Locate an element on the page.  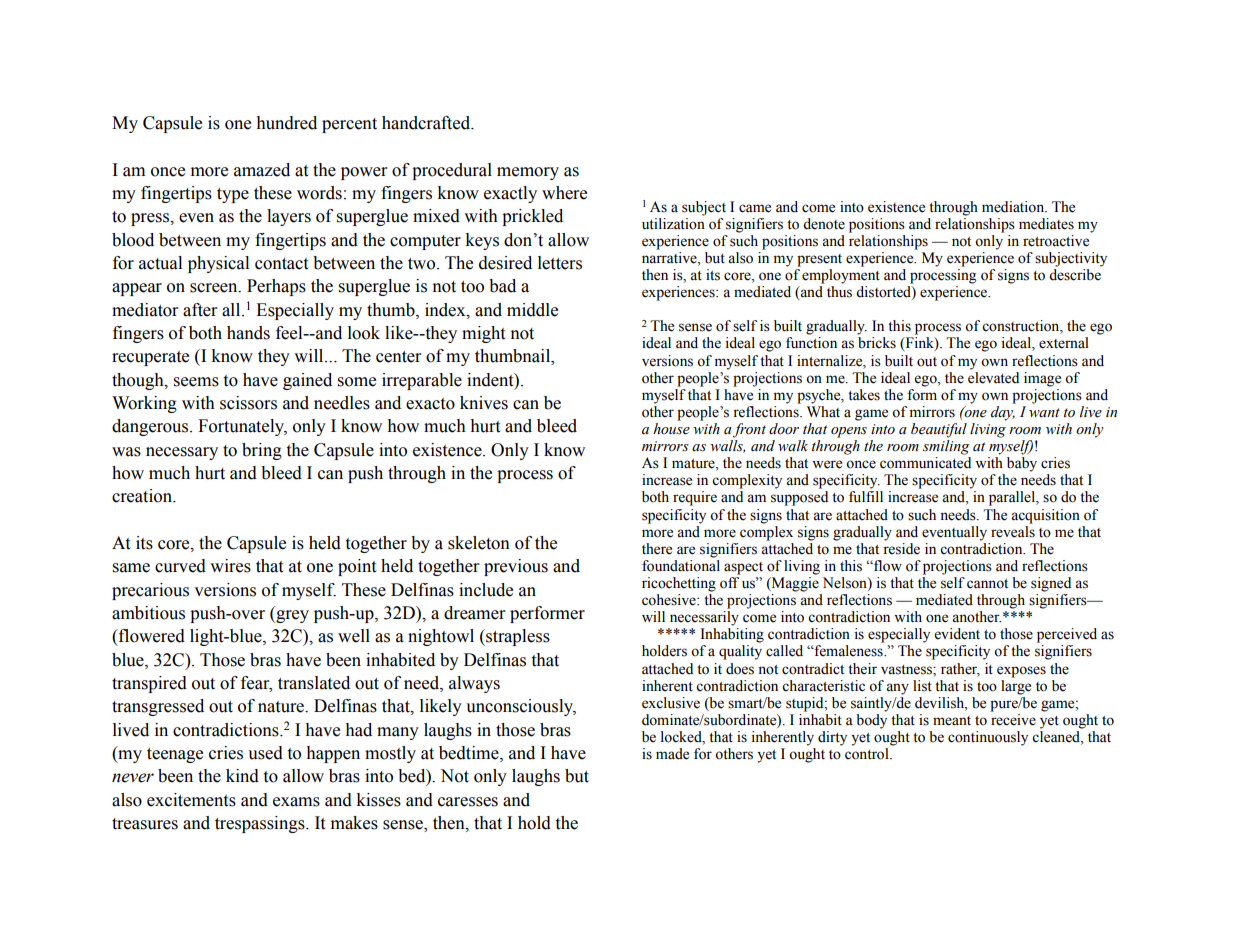
bring is located at coordinates (262, 451).
